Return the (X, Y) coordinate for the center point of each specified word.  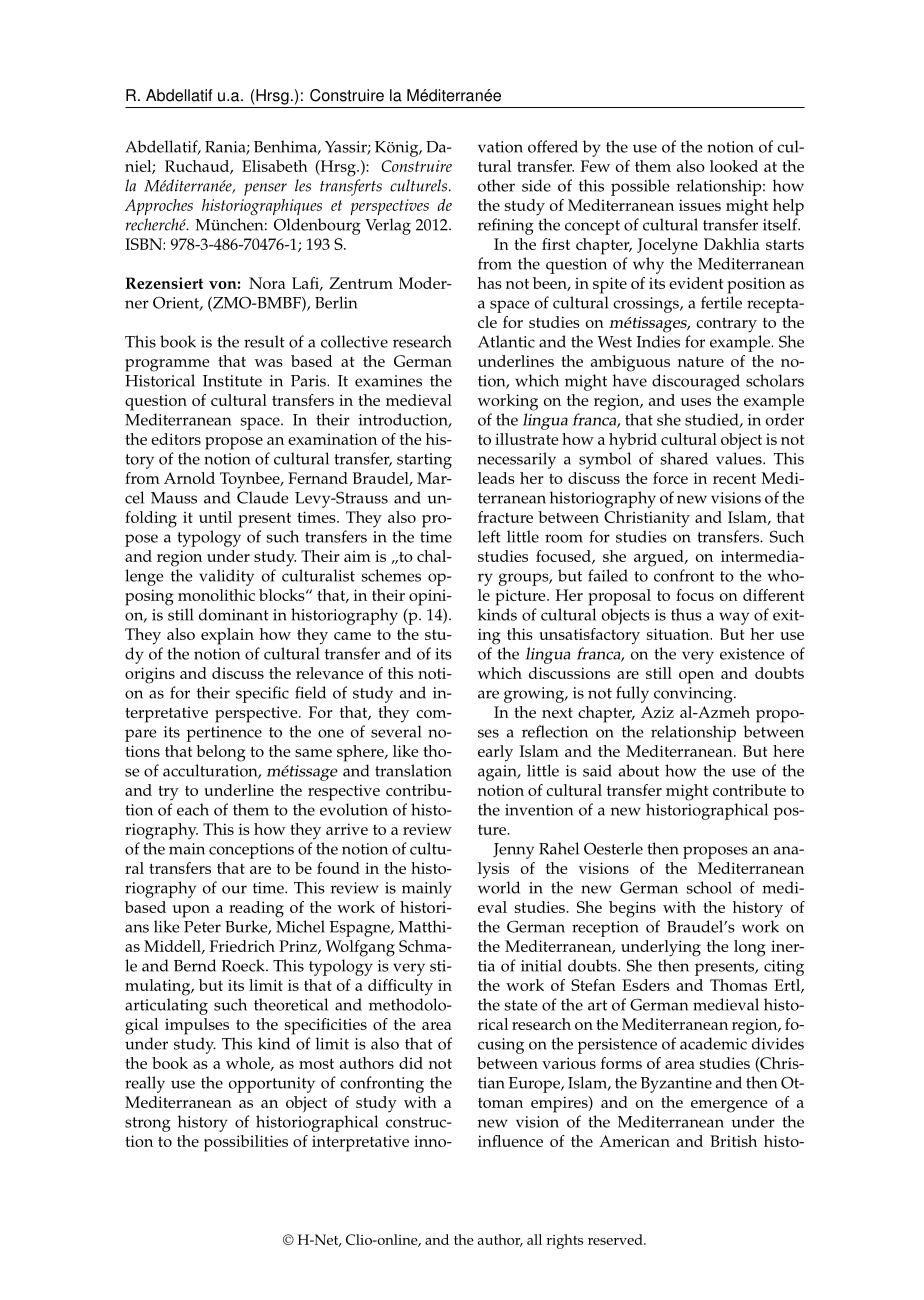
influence (510, 1141)
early (495, 753)
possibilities (246, 1143)
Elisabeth (275, 166)
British (733, 1141)
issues (700, 205)
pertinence (224, 734)
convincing (694, 695)
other (496, 185)
